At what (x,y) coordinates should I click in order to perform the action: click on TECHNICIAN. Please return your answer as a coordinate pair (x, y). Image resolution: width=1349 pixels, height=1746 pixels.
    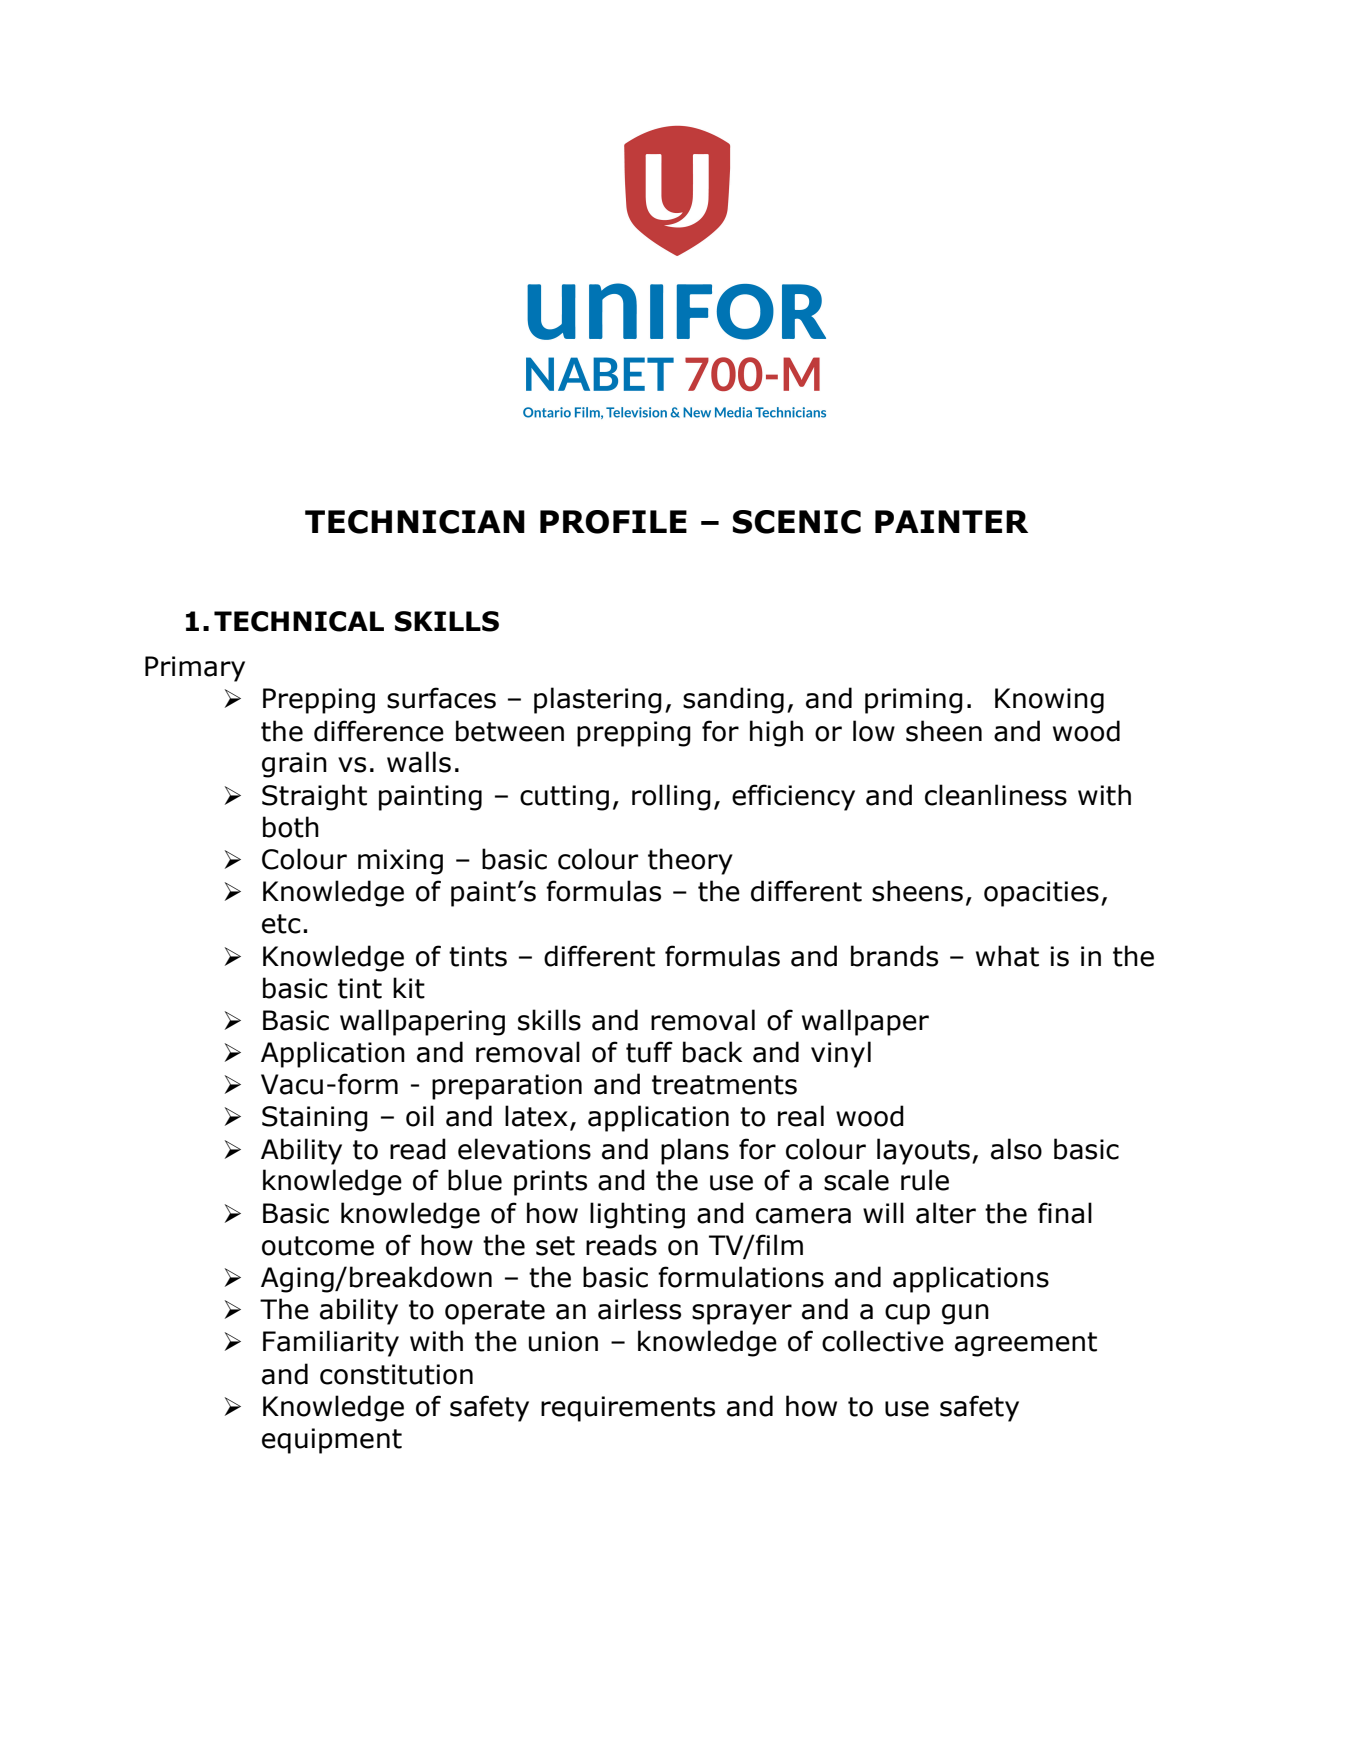
    Looking at the image, I should click on (415, 522).
